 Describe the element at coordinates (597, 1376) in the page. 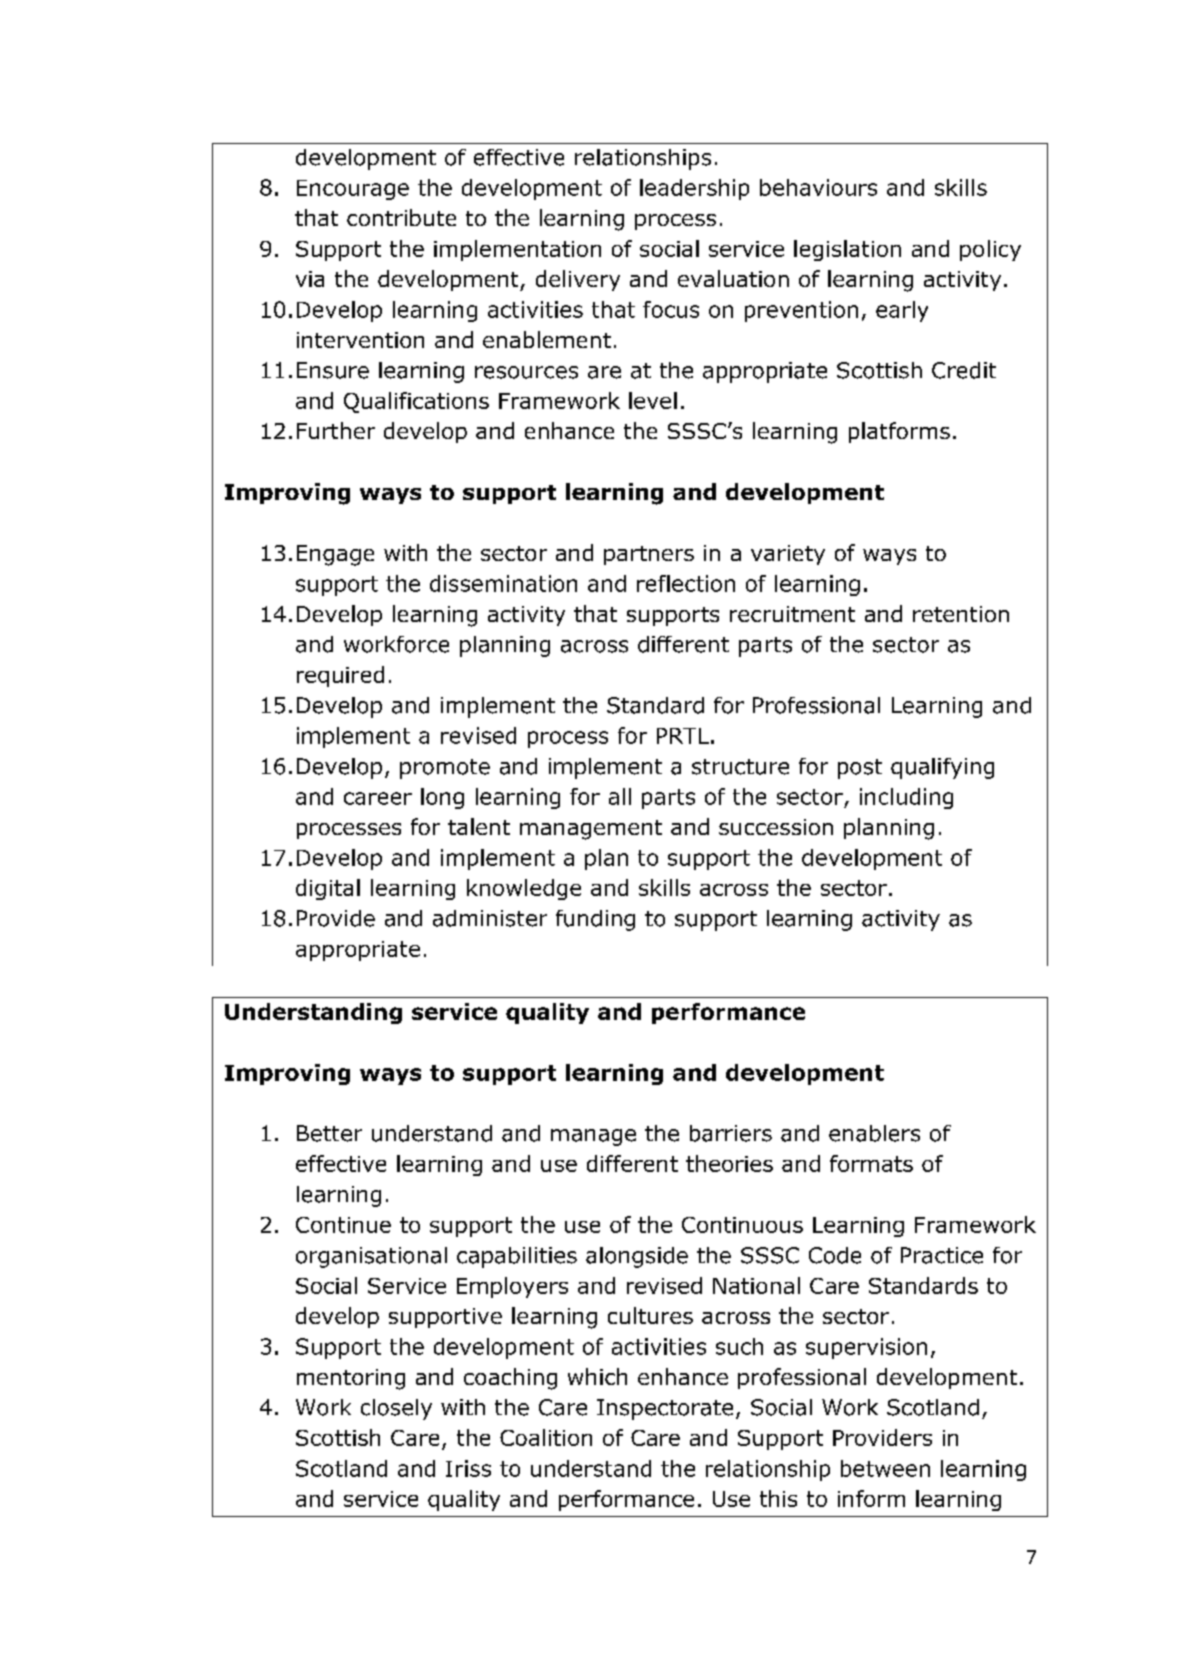

I see `which` at that location.
